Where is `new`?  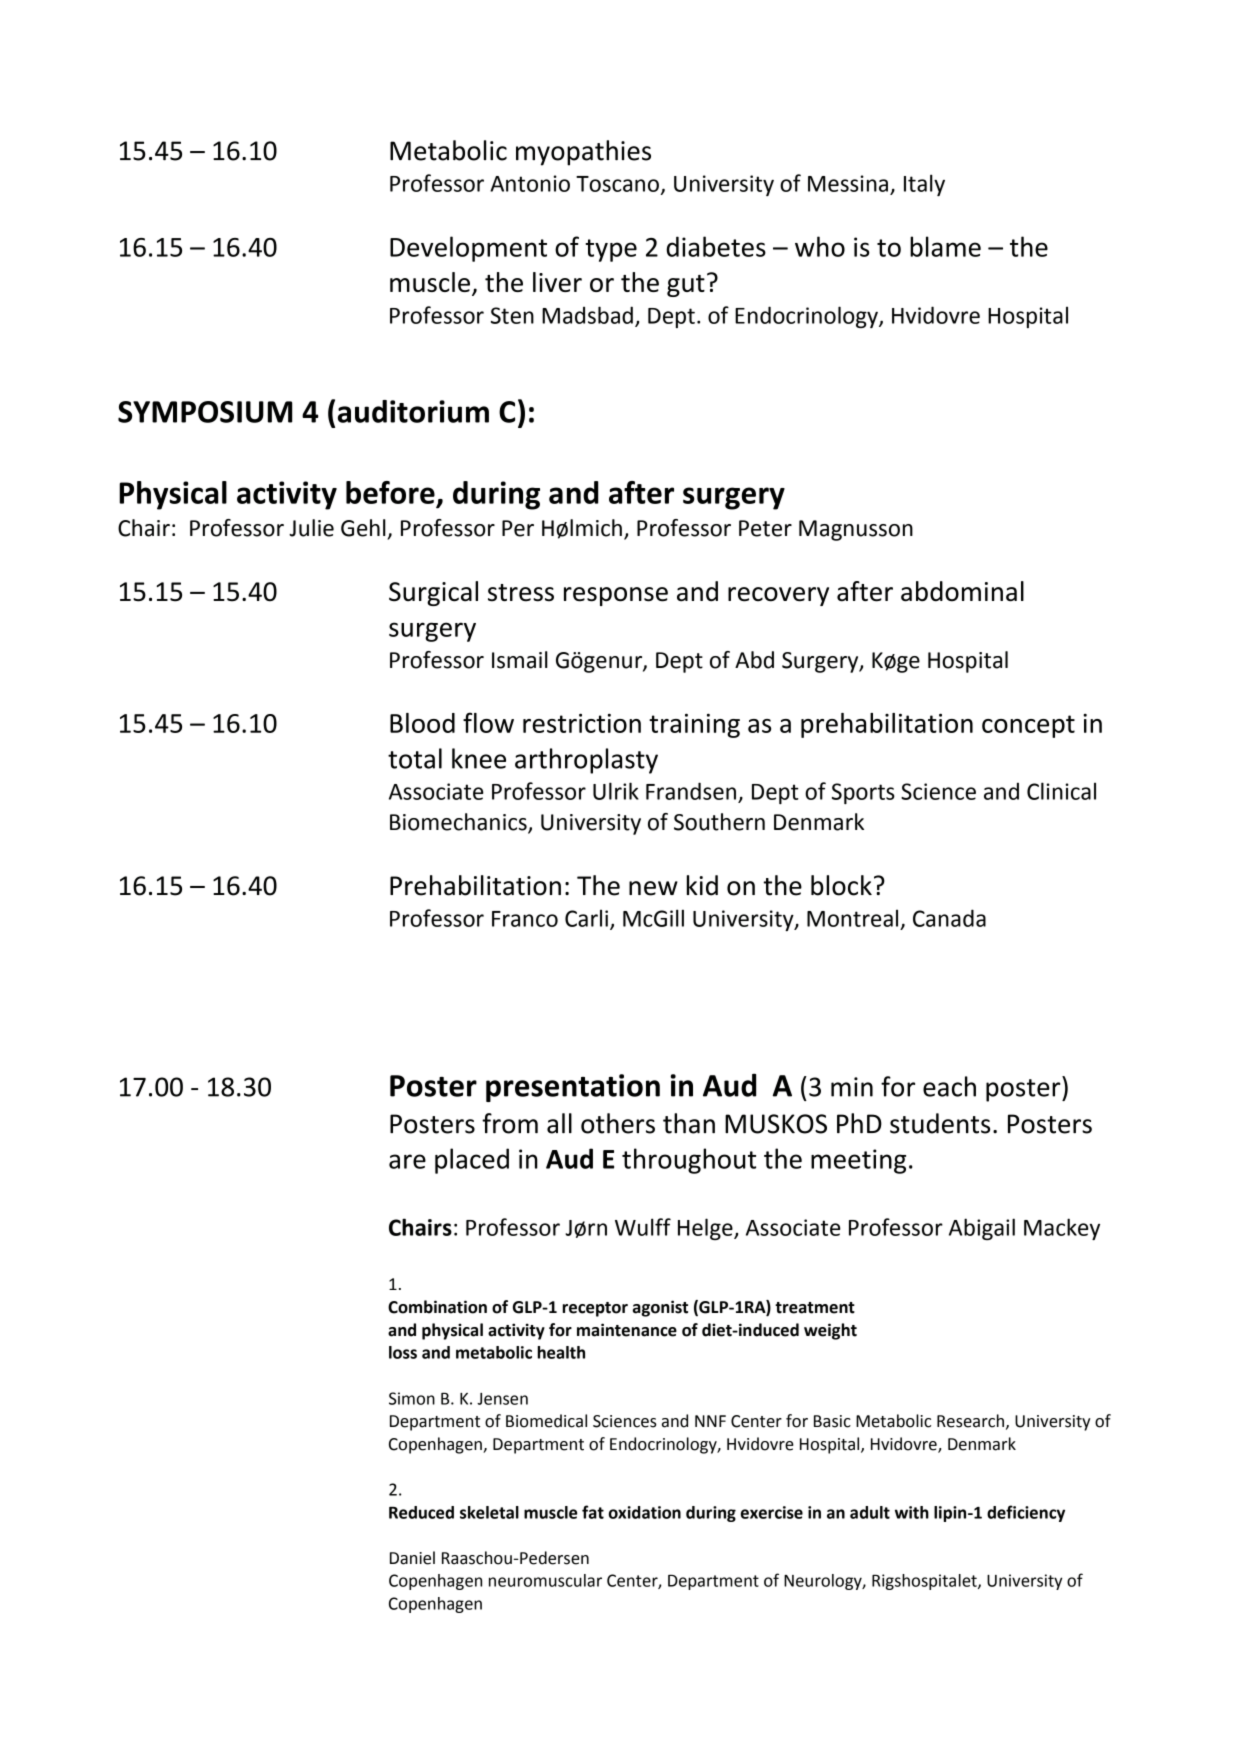
new is located at coordinates (653, 888).
